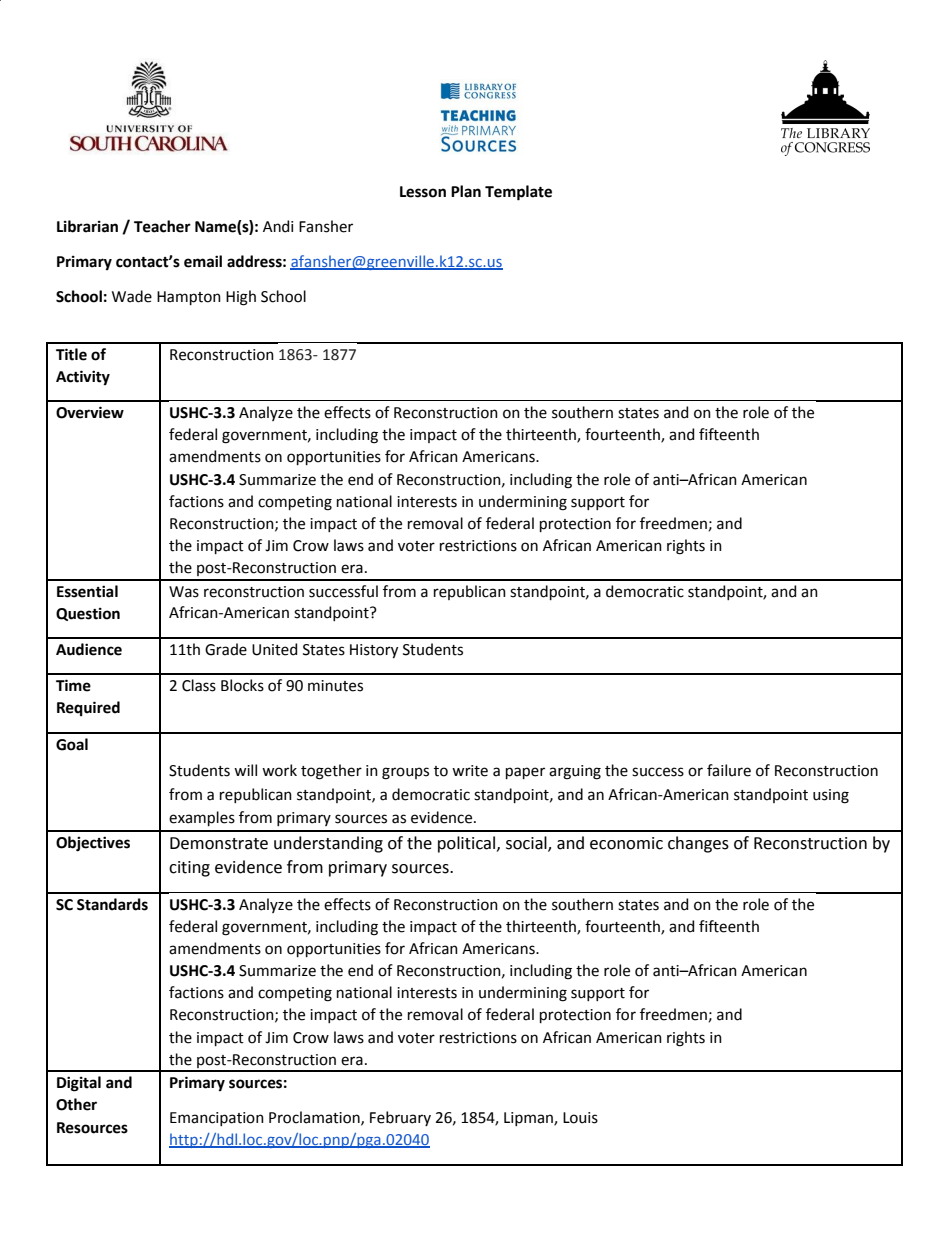 The height and width of the screenshot is (1233, 952). Describe the element at coordinates (580, 1118) in the screenshot. I see `Louis` at that location.
